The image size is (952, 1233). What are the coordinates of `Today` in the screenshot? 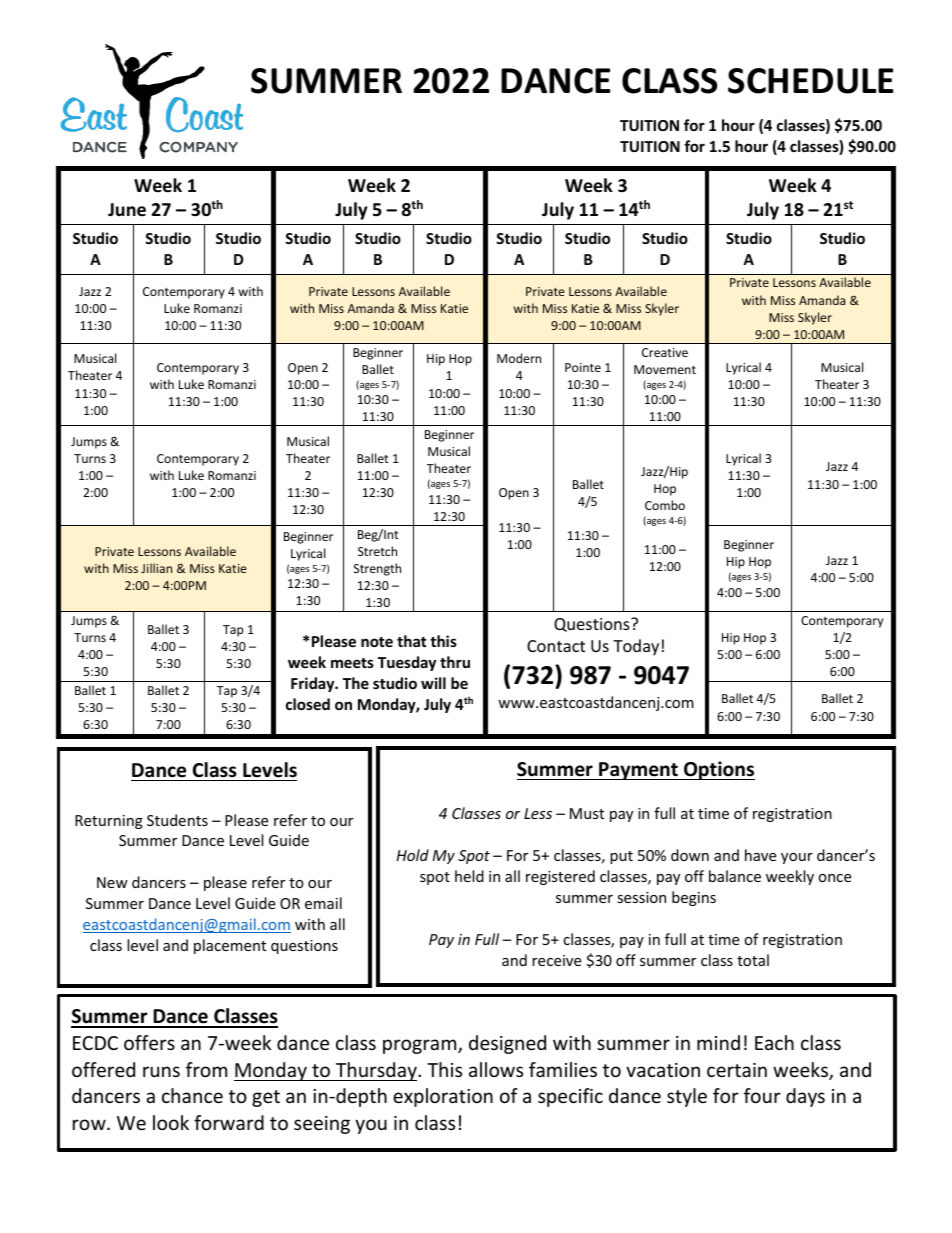 It's located at (636, 647).
